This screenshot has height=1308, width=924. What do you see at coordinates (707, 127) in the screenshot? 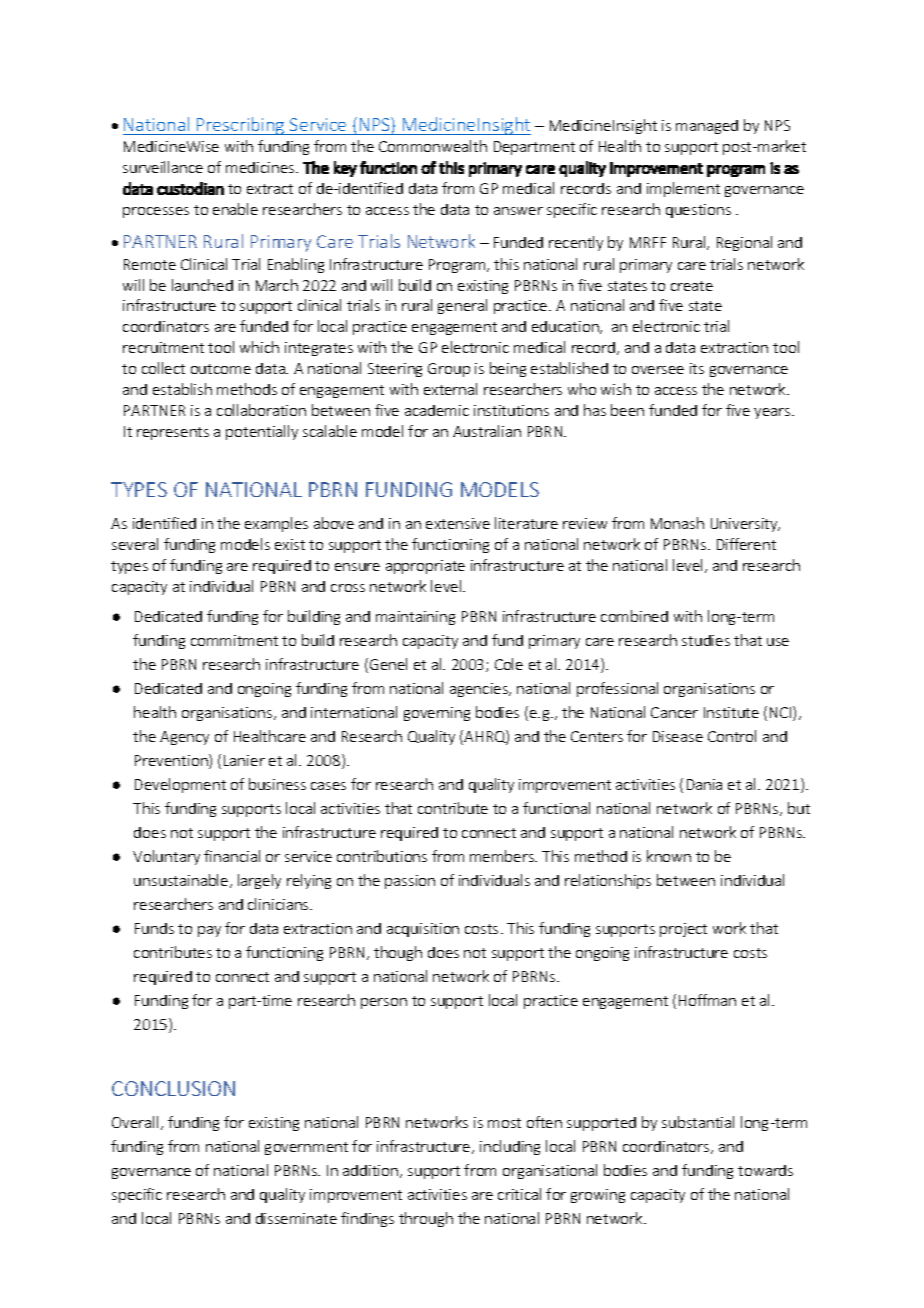
I see `managed` at bounding box center [707, 127].
